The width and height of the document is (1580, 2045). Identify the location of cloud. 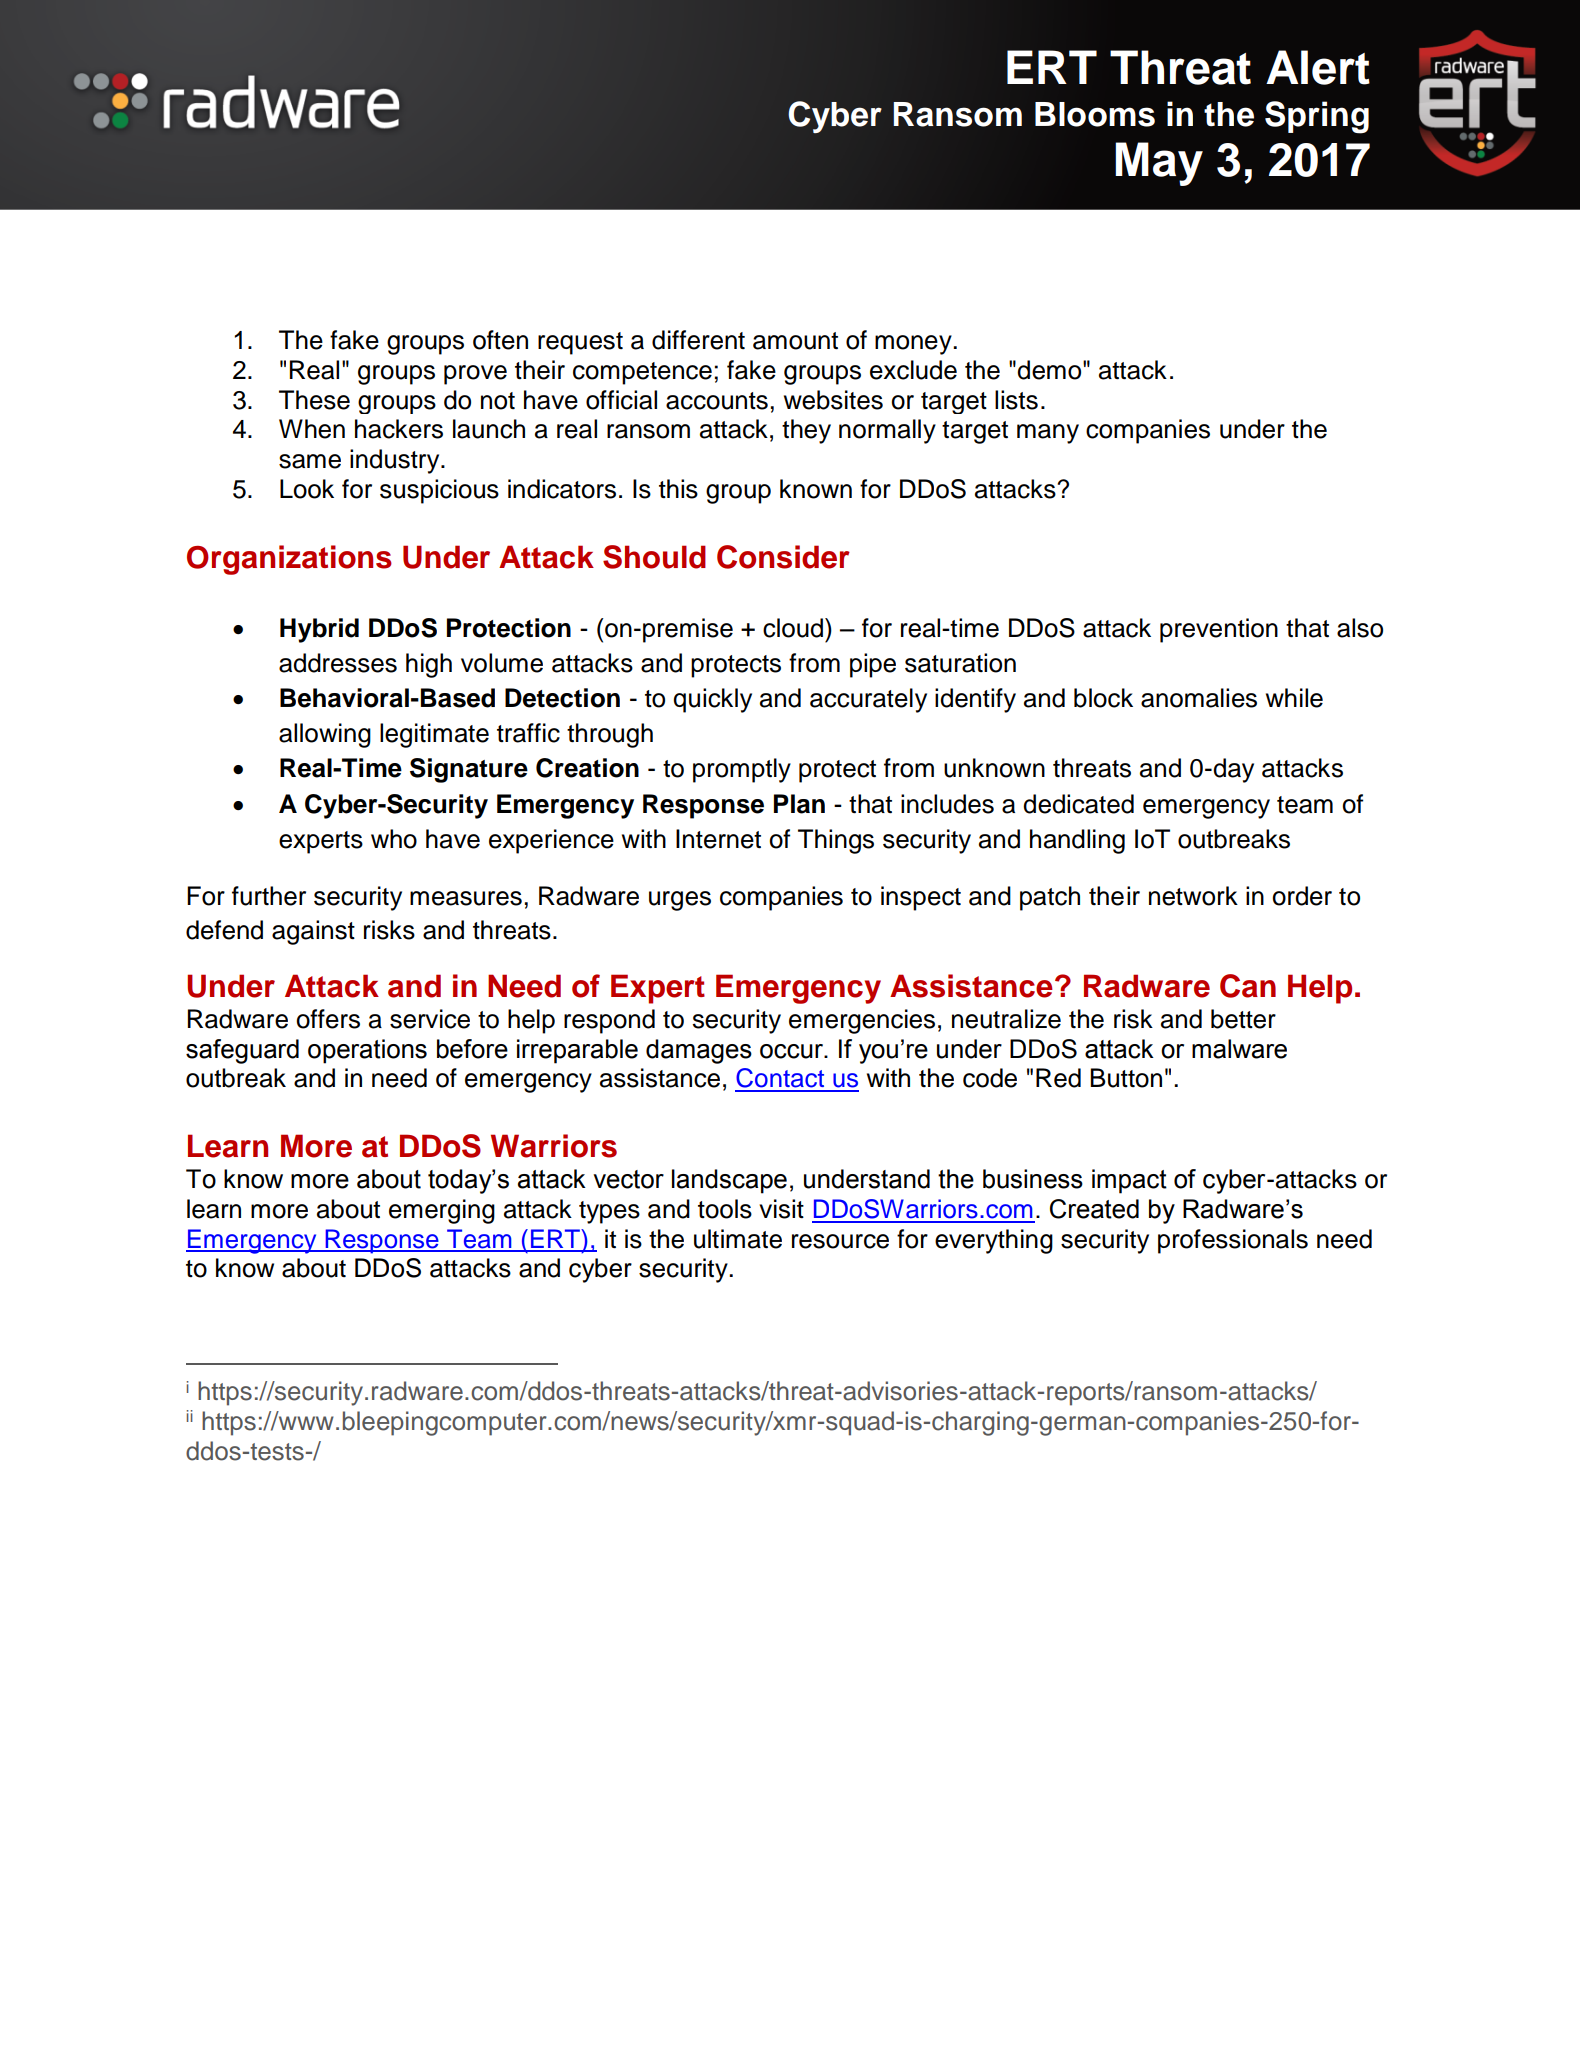
(793, 628).
